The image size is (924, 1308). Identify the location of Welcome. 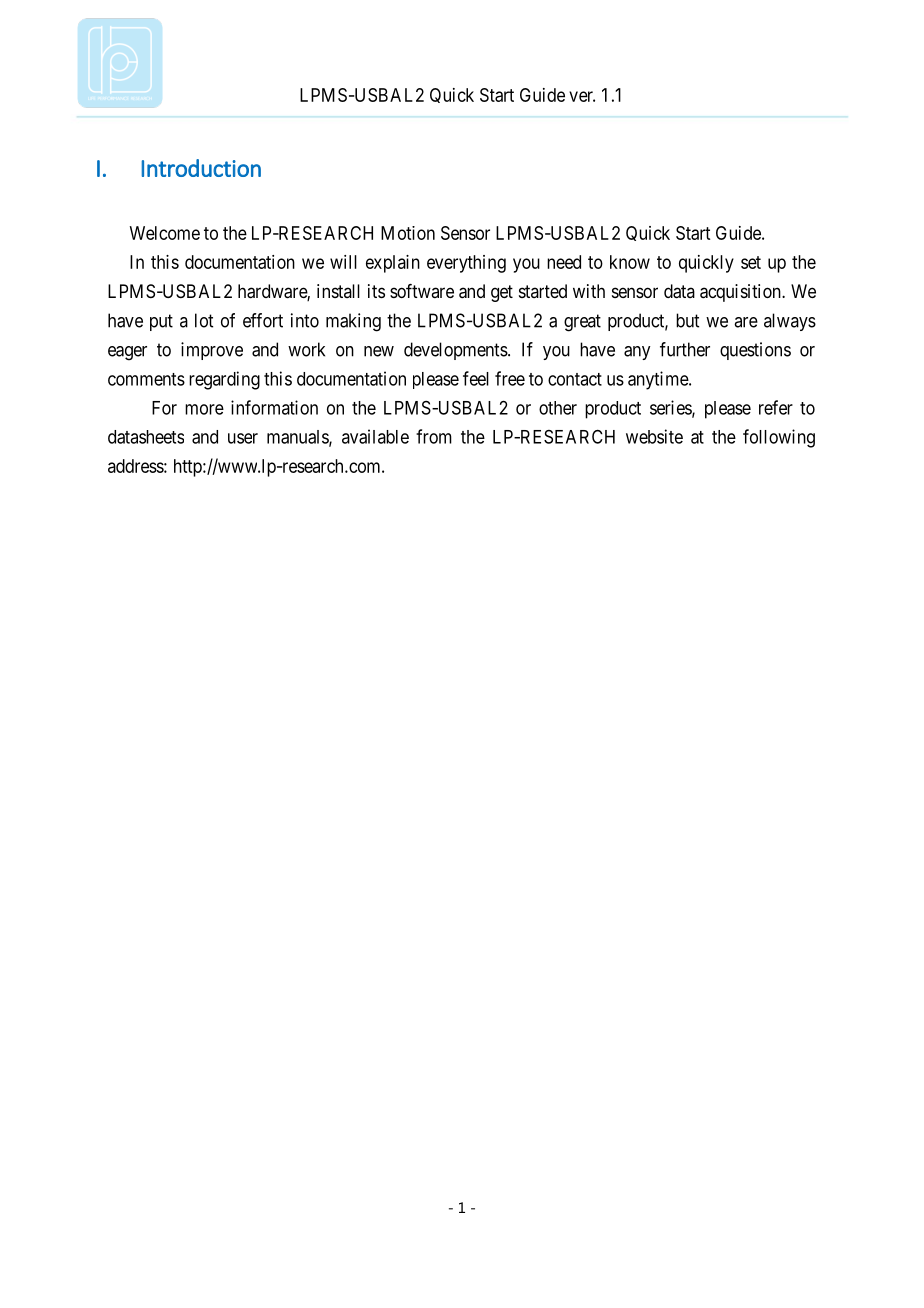
(165, 233).
